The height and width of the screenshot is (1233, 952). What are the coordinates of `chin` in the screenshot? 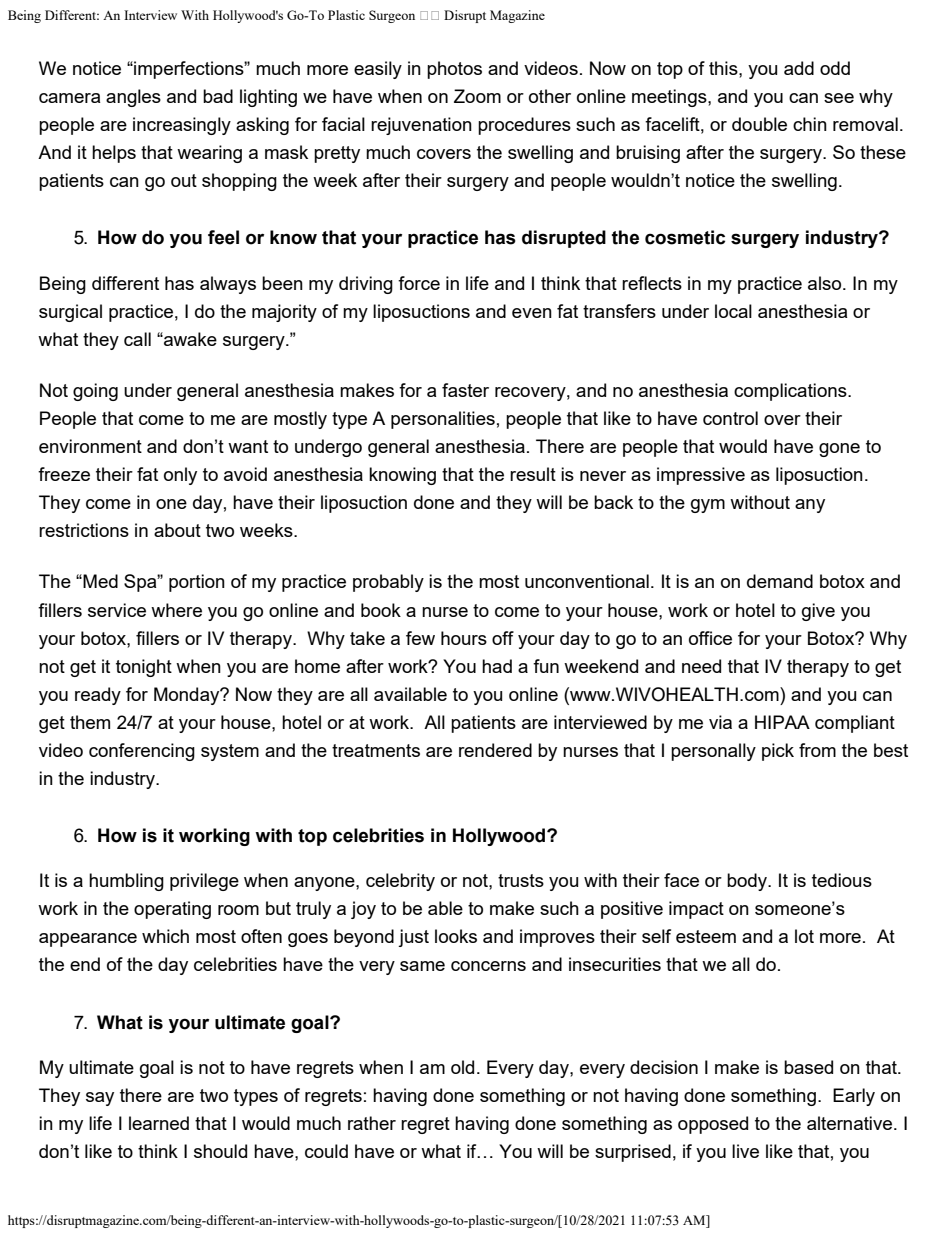 It's located at (810, 124).
